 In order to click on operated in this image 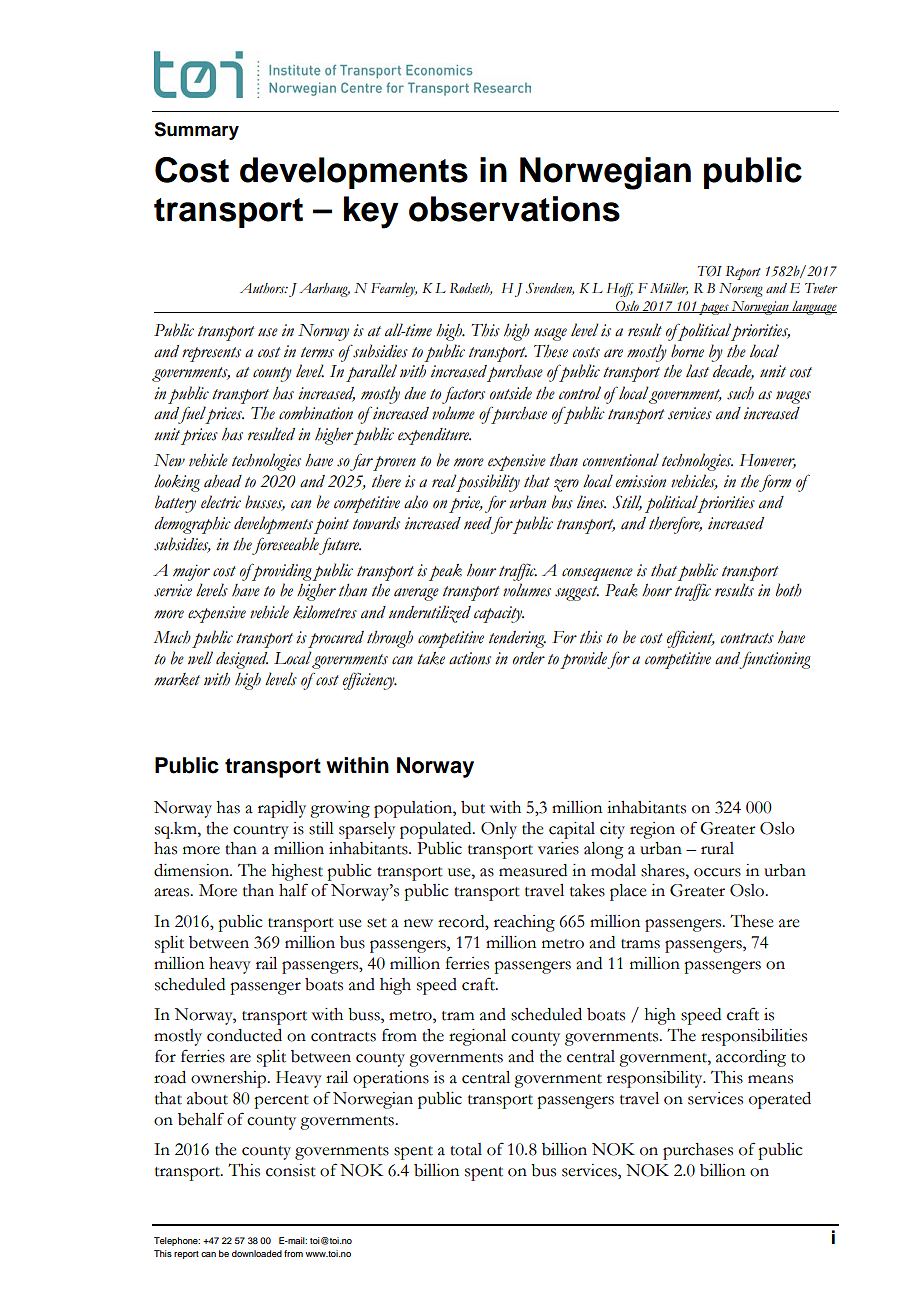, I will do `click(780, 1100)`.
